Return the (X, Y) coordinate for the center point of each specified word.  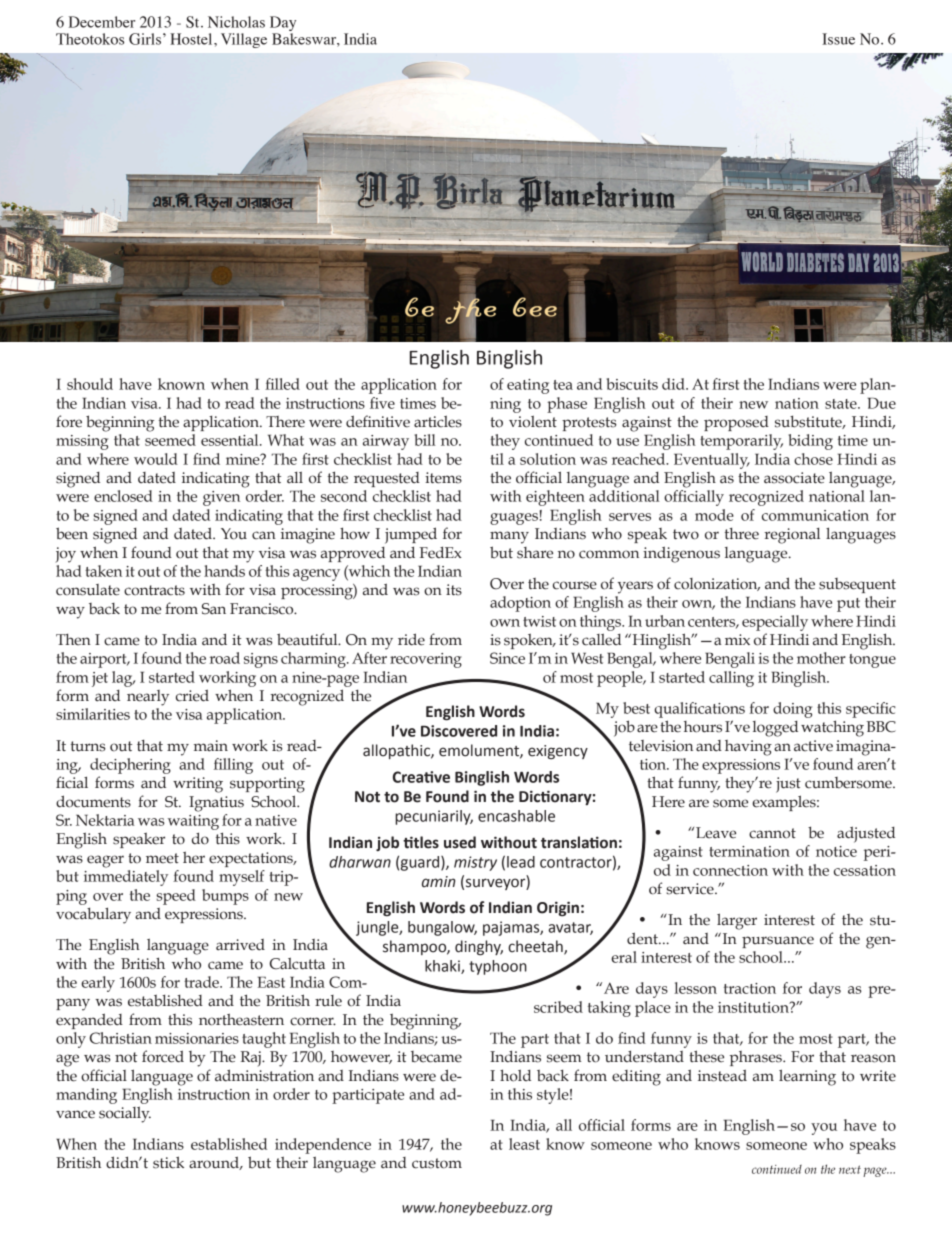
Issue (838, 39)
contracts (154, 590)
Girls (146, 39)
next (850, 1169)
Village (244, 40)
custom (437, 1163)
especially (775, 623)
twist (539, 621)
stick (168, 1162)
